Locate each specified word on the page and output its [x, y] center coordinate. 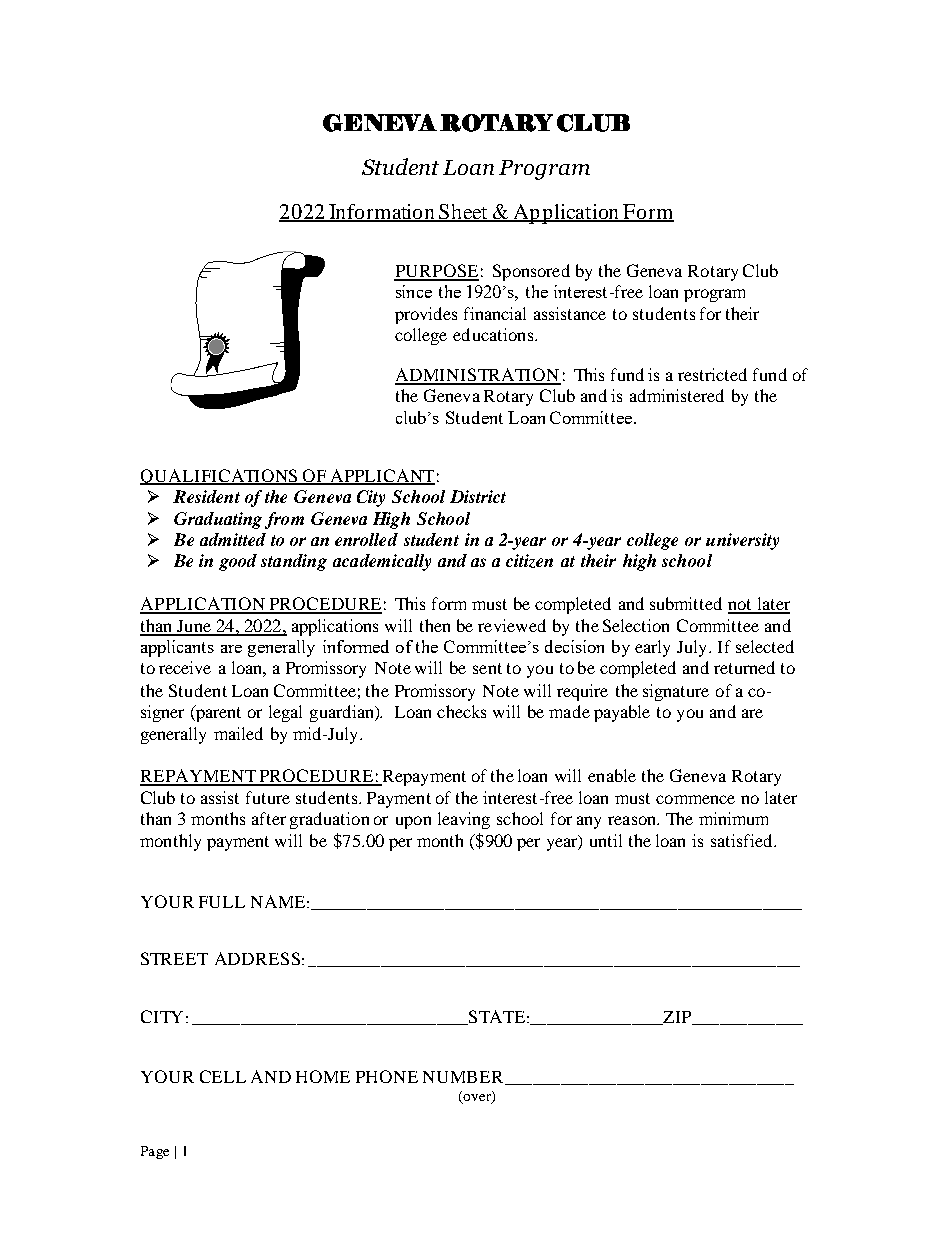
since [414, 291]
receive [185, 667]
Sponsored [531, 272]
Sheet [464, 212]
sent [487, 668]
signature [676, 692]
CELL [223, 1076]
